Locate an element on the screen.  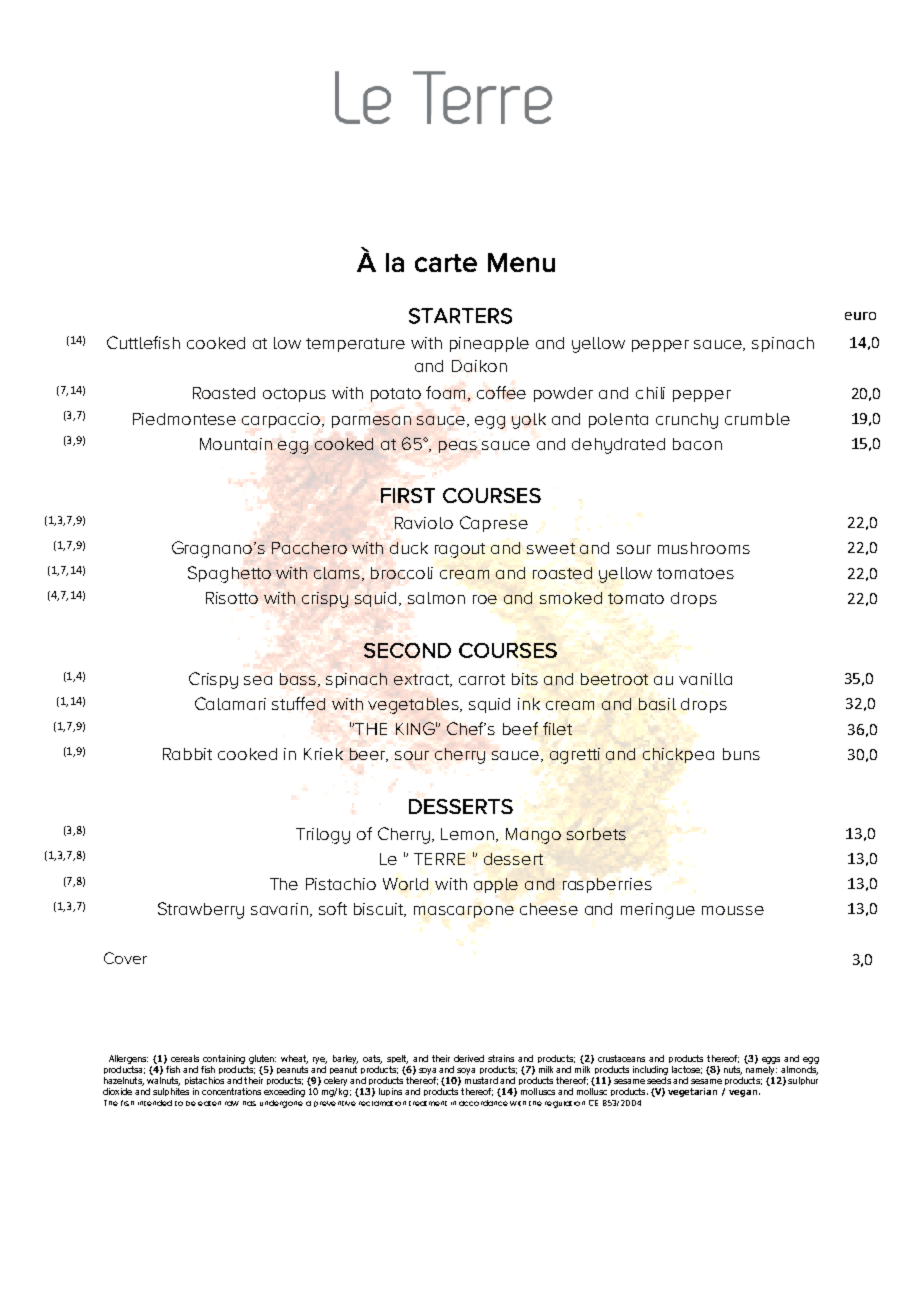
smoked is located at coordinates (571, 598).
